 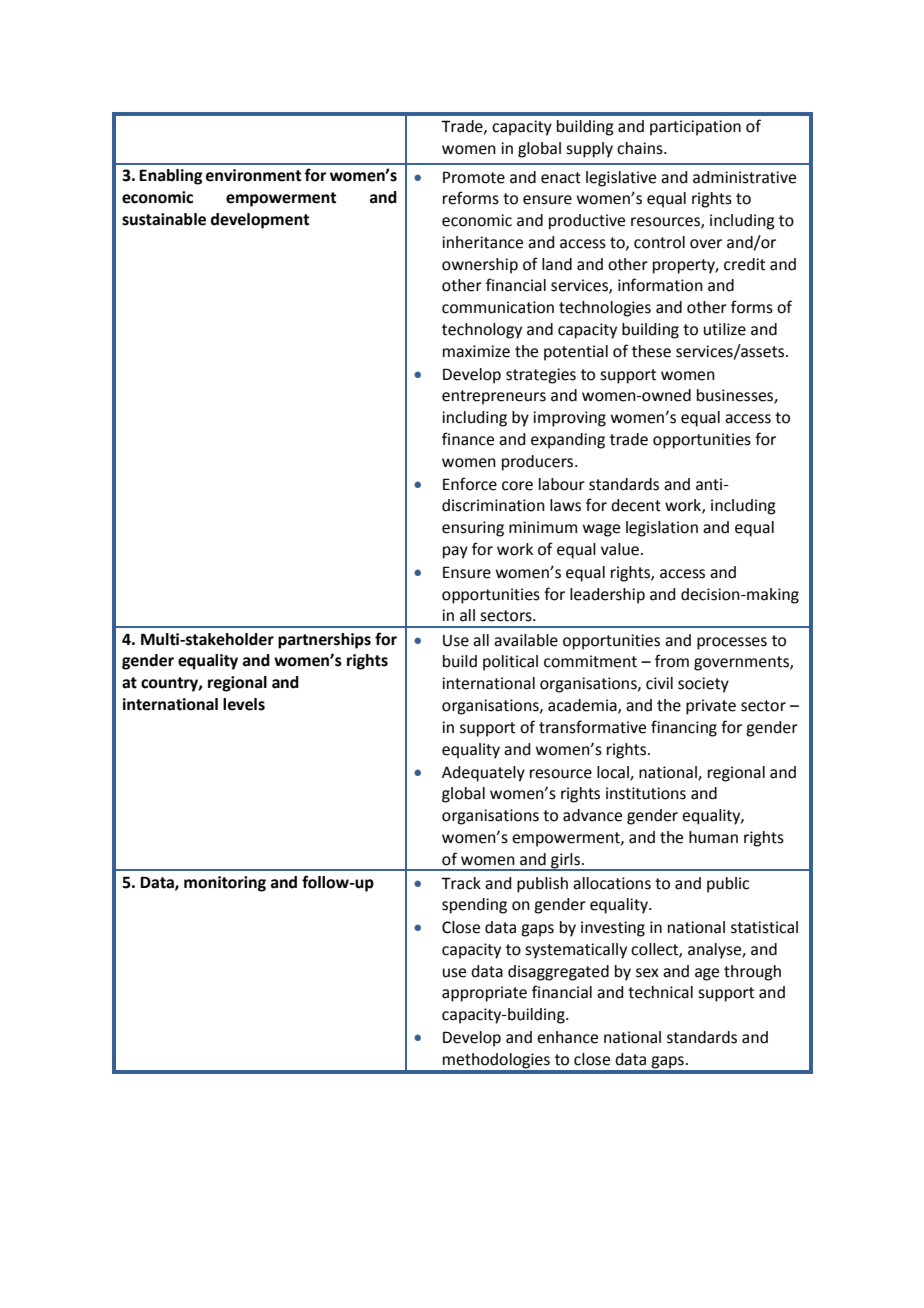 I want to click on maximize, so click(x=476, y=351).
